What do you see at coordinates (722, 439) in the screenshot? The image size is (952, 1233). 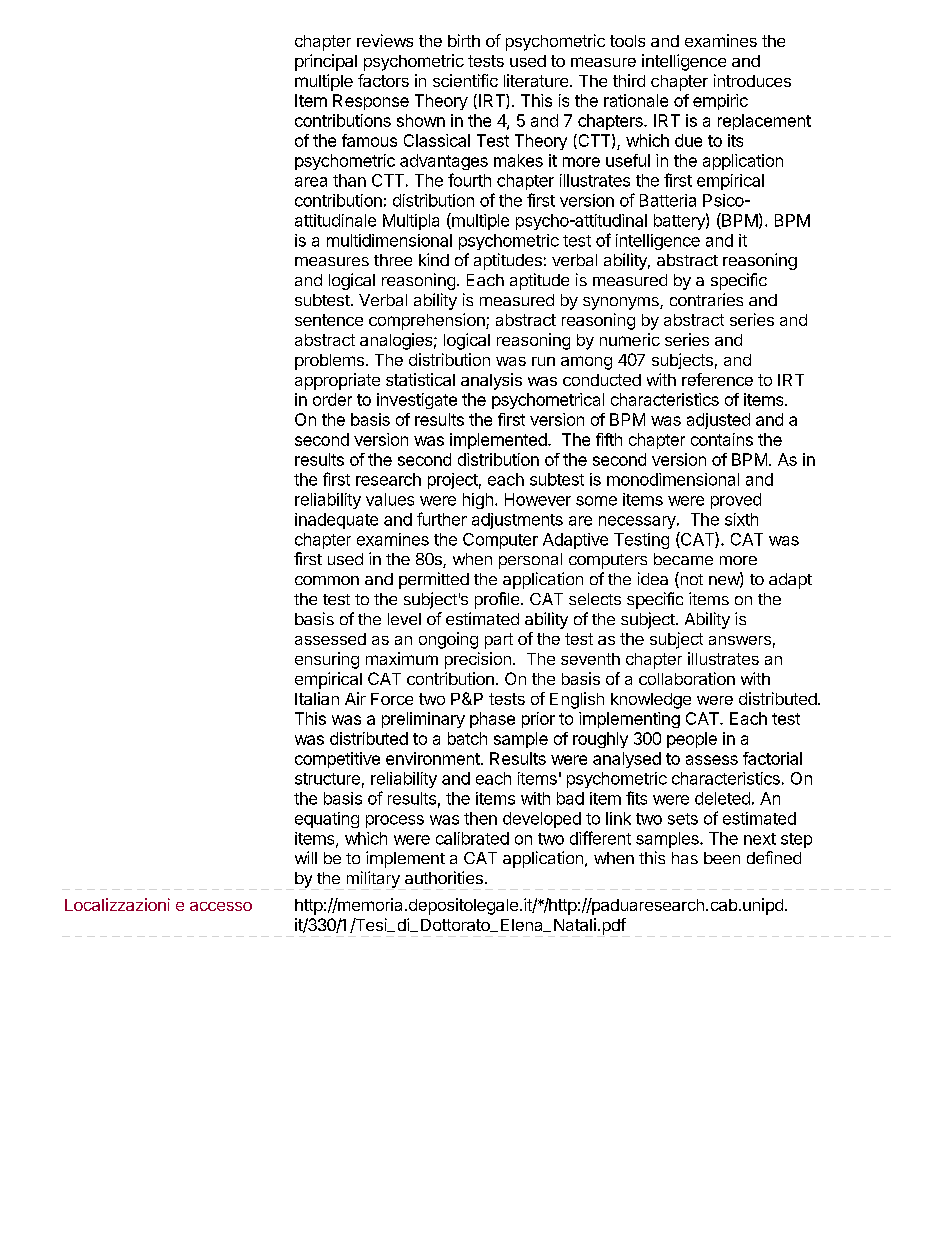 I see `contains` at bounding box center [722, 439].
